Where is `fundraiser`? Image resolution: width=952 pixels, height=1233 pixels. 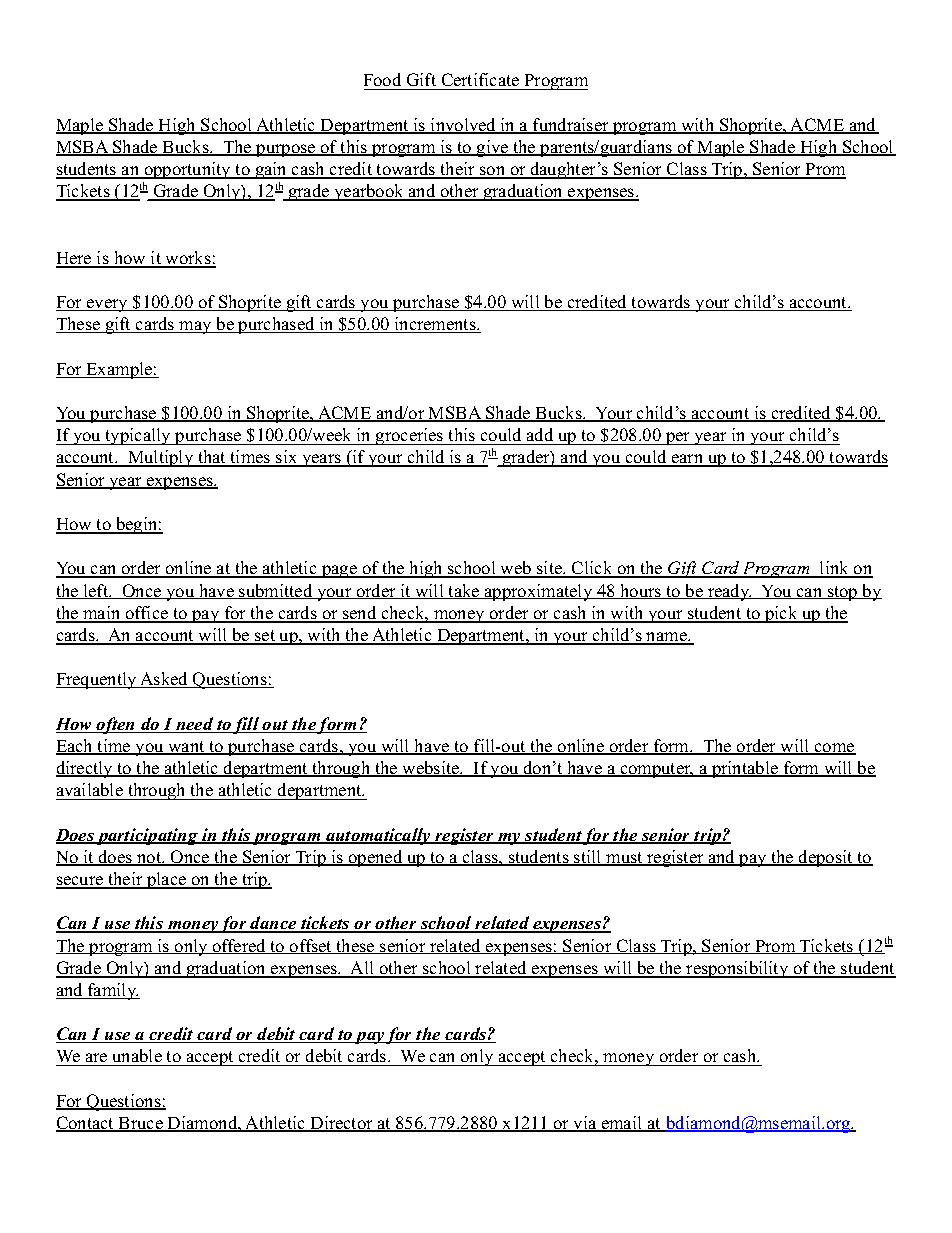 fundraiser is located at coordinates (571, 126).
